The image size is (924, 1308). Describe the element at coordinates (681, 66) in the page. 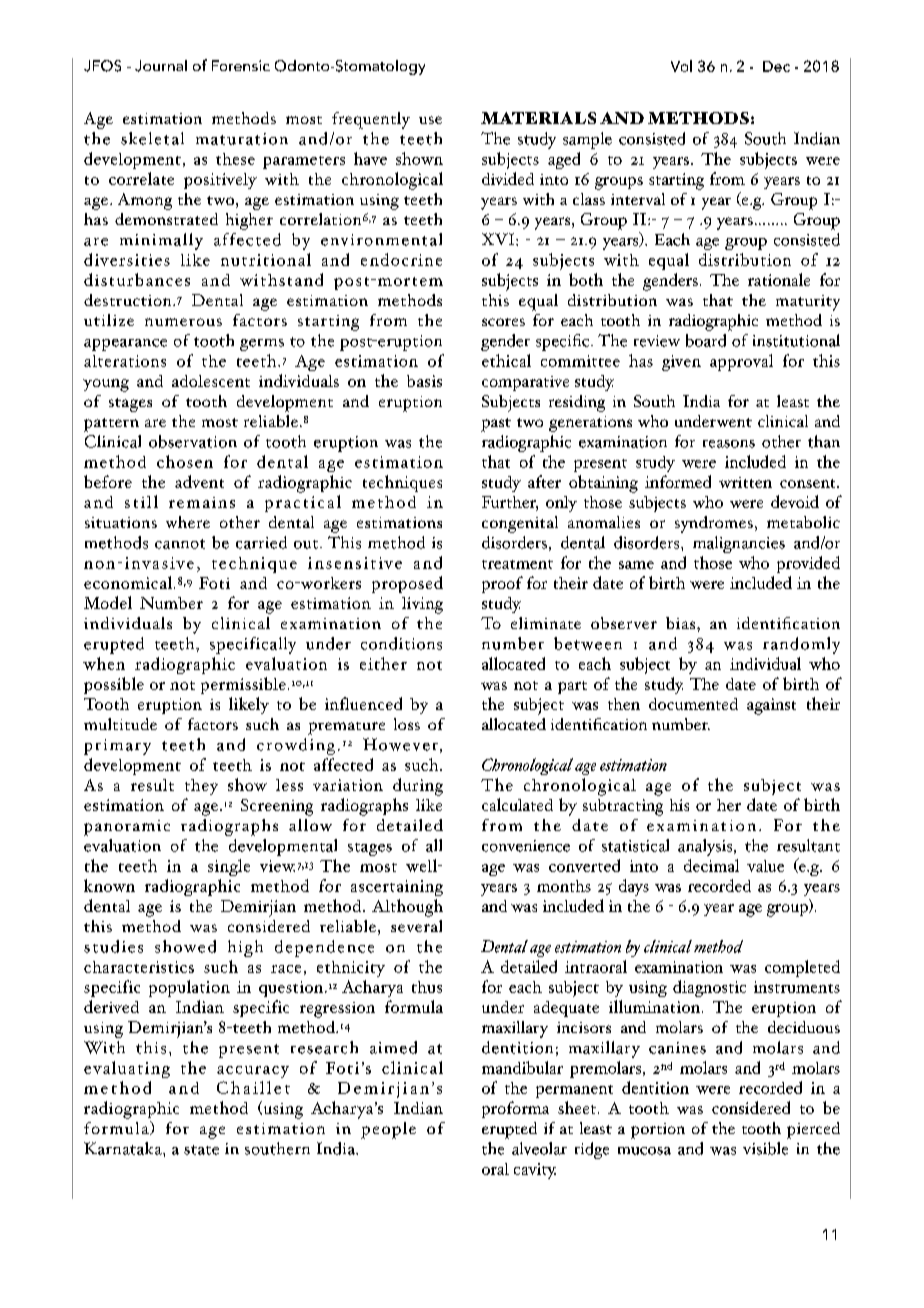

I see `Vol` at that location.
